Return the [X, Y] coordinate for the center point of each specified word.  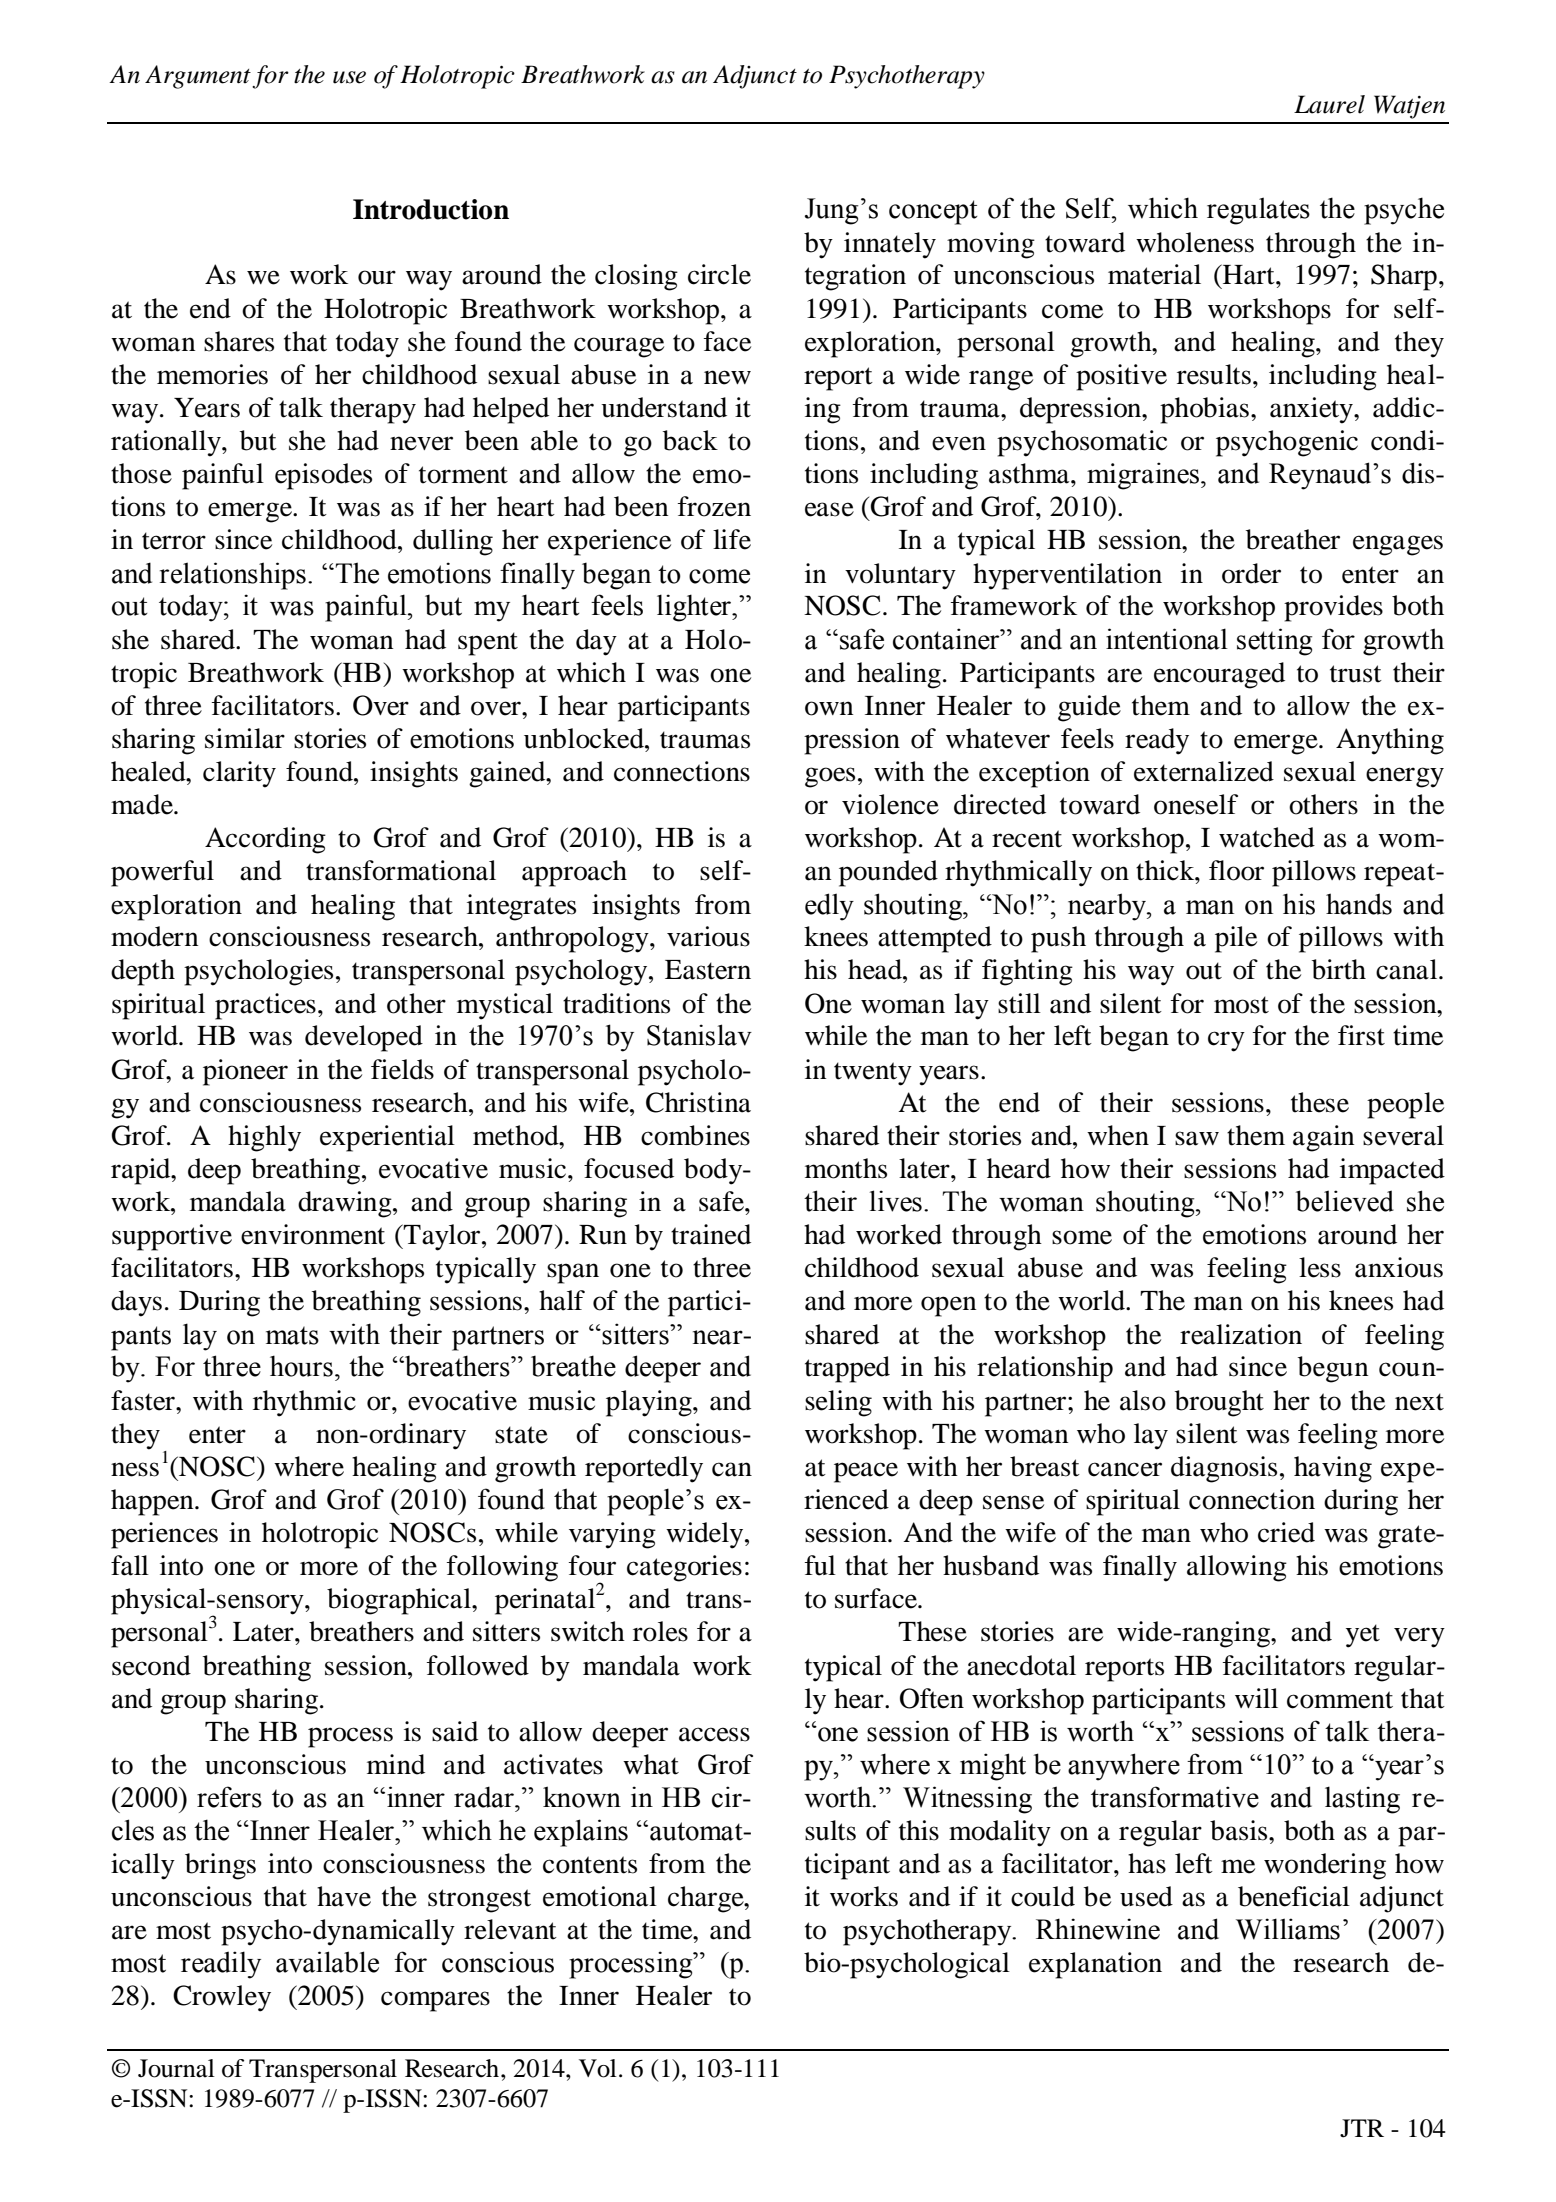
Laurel [1329, 104]
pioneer [245, 1072]
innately [890, 245]
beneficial [1294, 1896]
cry [1226, 1041]
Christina [698, 1102]
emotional [600, 1896]
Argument [198, 77]
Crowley [222, 1998]
